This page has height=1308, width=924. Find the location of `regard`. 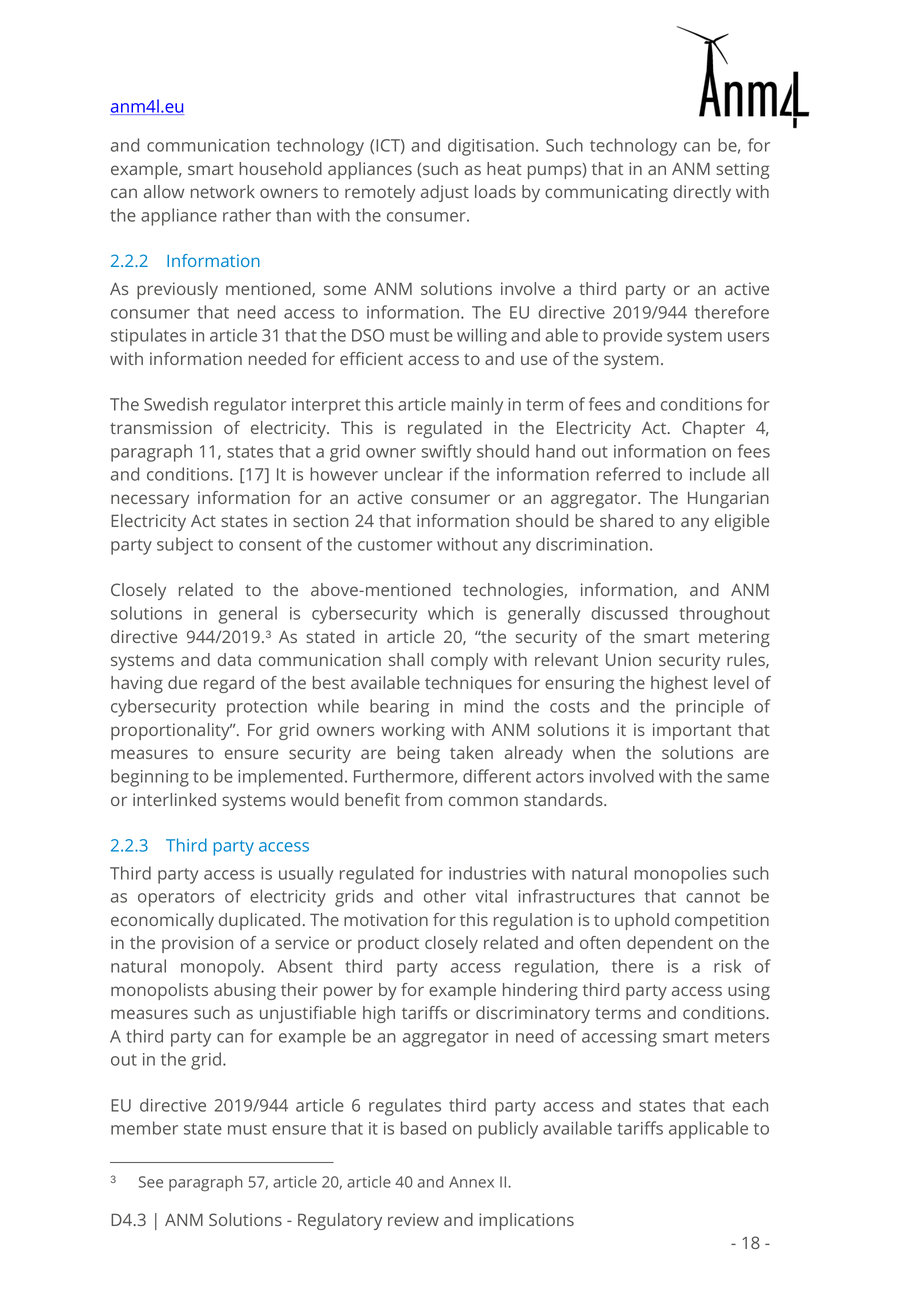

regard is located at coordinates (229, 684).
